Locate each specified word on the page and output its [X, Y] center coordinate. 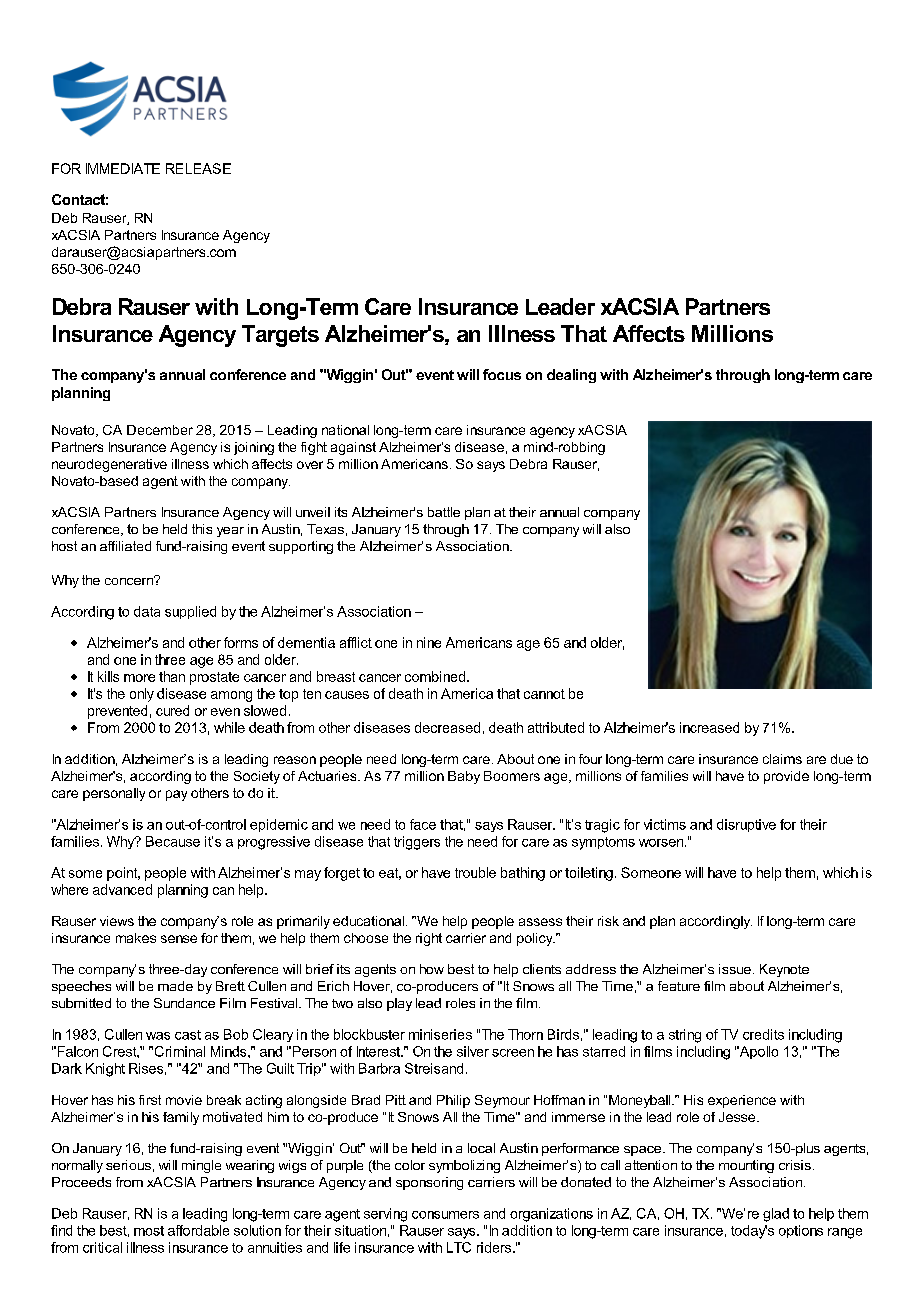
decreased [447, 727]
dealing [571, 376]
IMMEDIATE [123, 168]
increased [709, 727]
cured [172, 710]
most [149, 1231]
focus [502, 374]
